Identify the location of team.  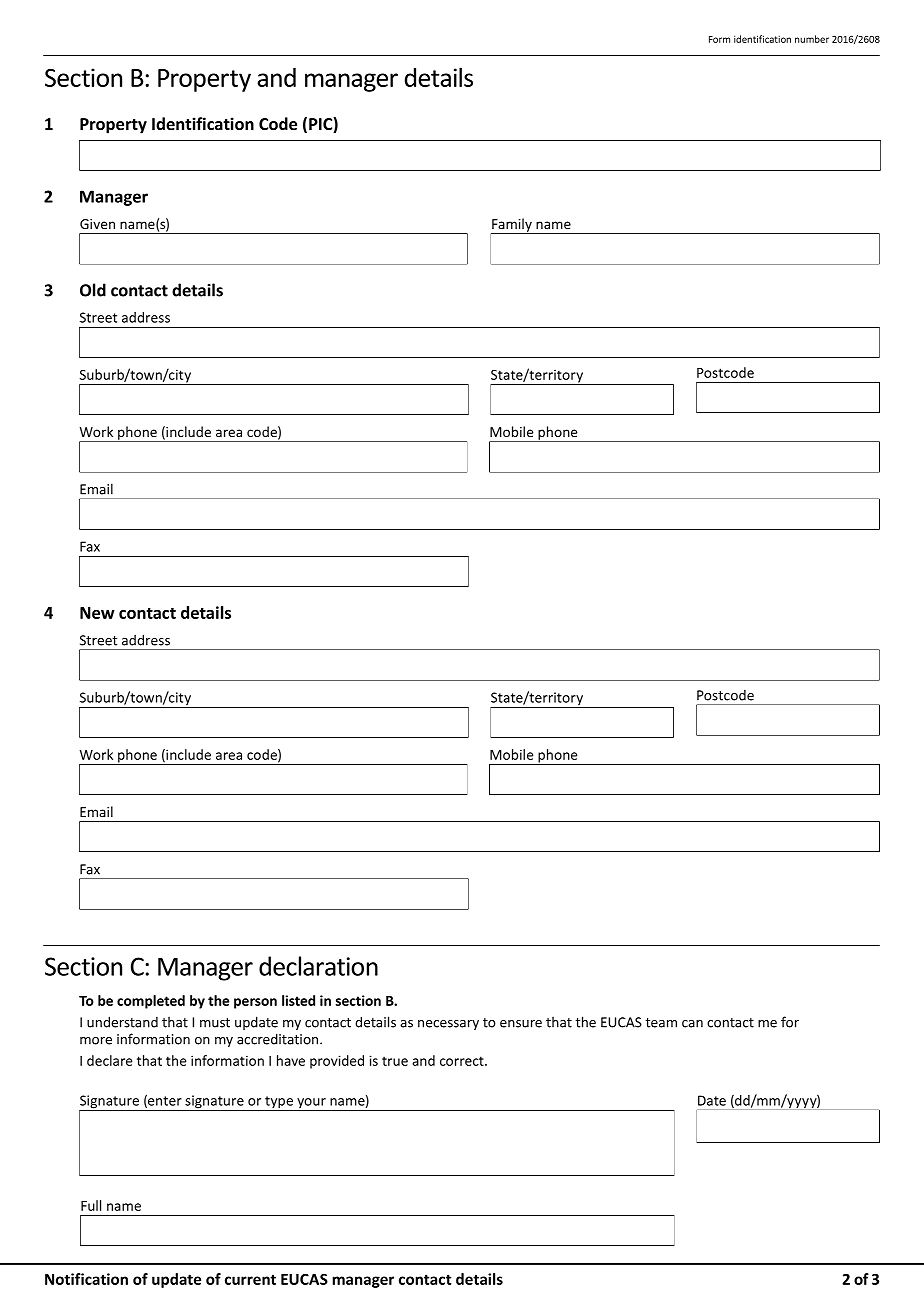
(661, 1023).
